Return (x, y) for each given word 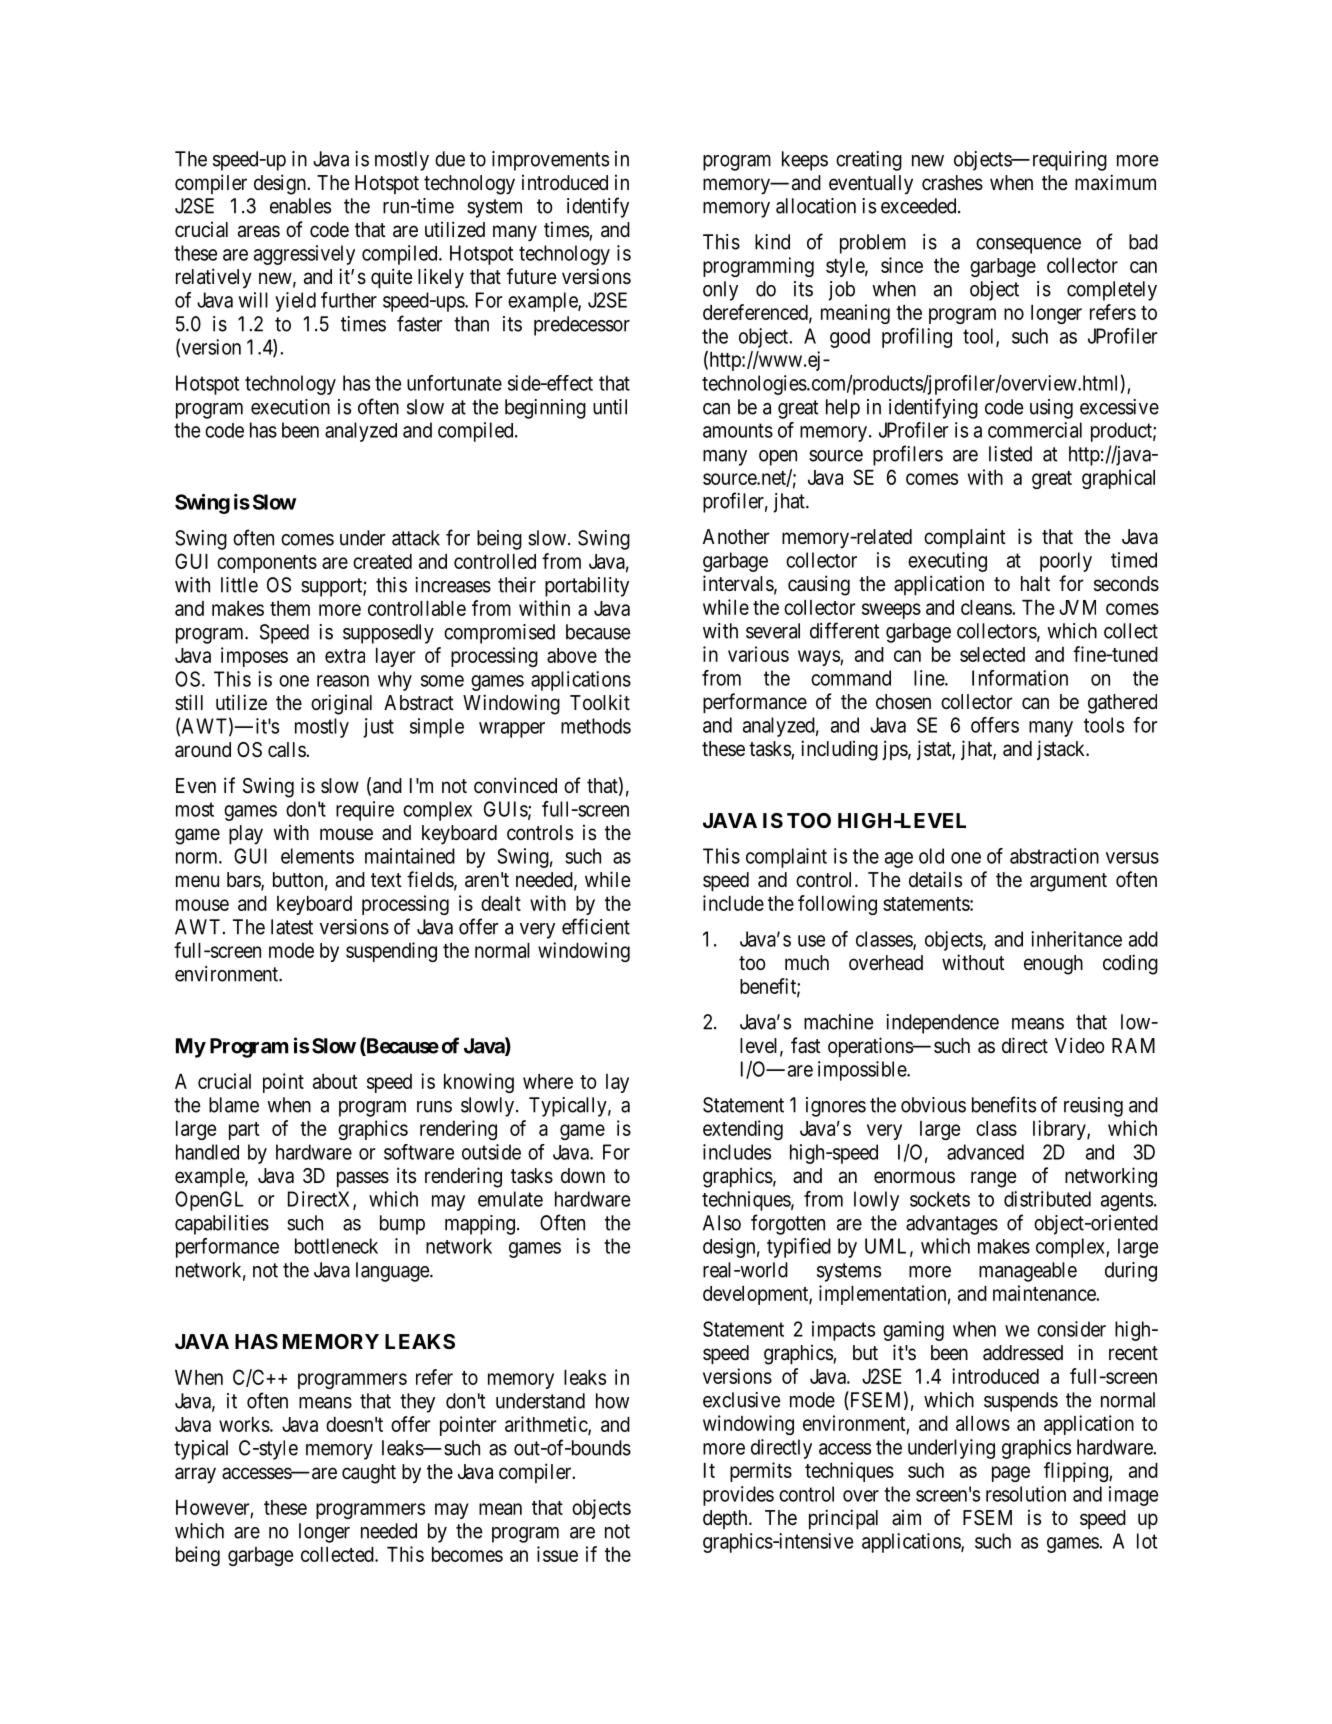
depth (726, 1519)
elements (317, 856)
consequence (1028, 246)
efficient (596, 926)
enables (300, 206)
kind (772, 242)
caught (369, 1474)
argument (1068, 882)
